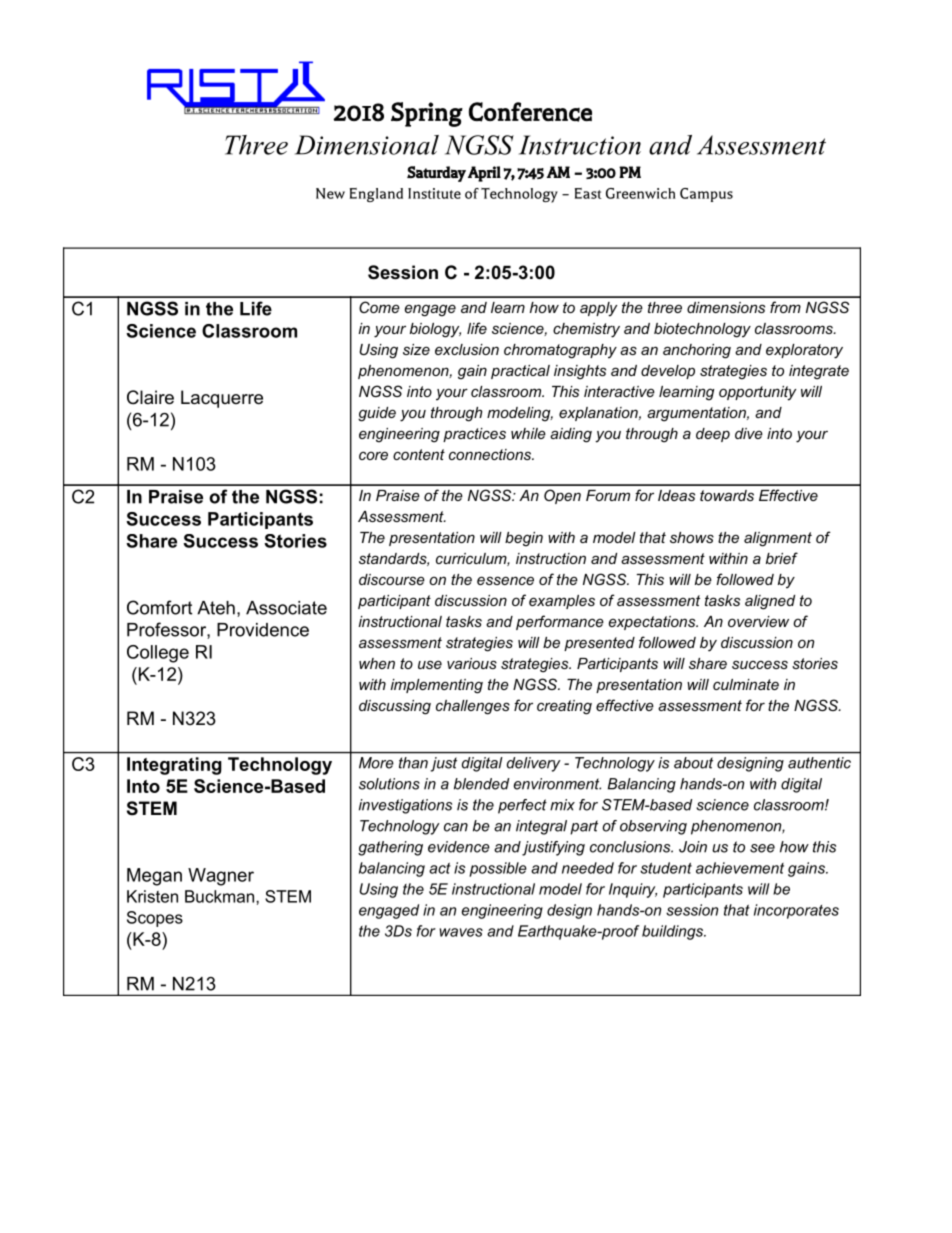 The height and width of the document is (1233, 952). What do you see at coordinates (330, 193) in the document?
I see `New` at bounding box center [330, 193].
